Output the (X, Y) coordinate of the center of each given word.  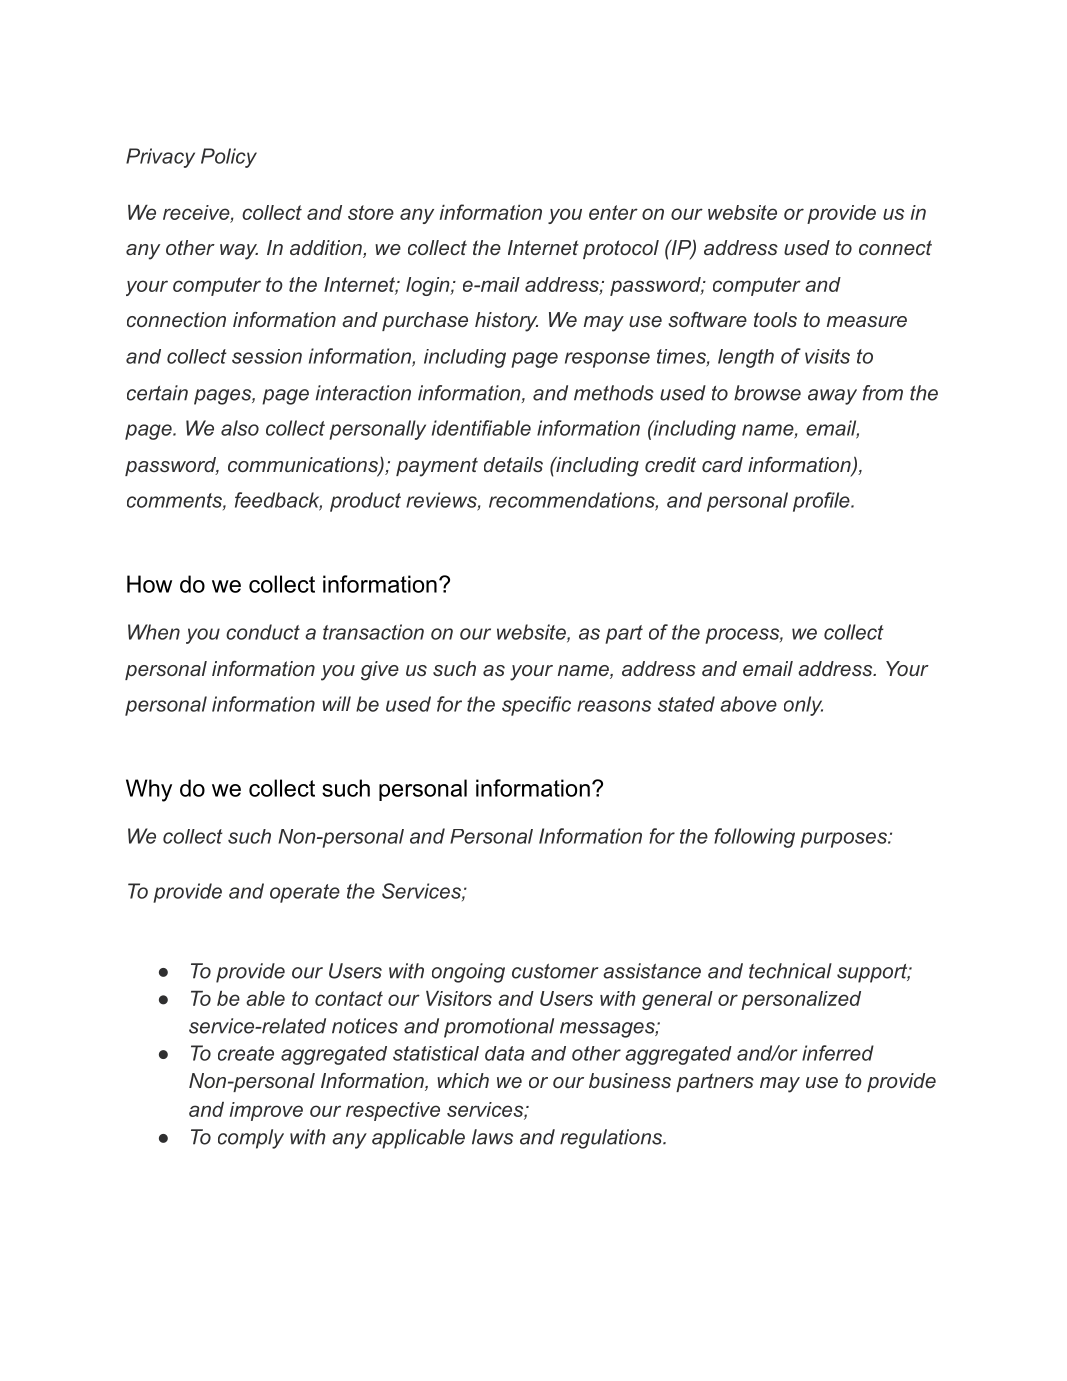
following (754, 838)
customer (555, 971)
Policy (229, 158)
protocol (621, 249)
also (240, 428)
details (513, 464)
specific (536, 706)
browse (767, 393)
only (803, 706)
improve (266, 1111)
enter (613, 212)
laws (492, 1137)
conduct (263, 632)
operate (305, 893)
